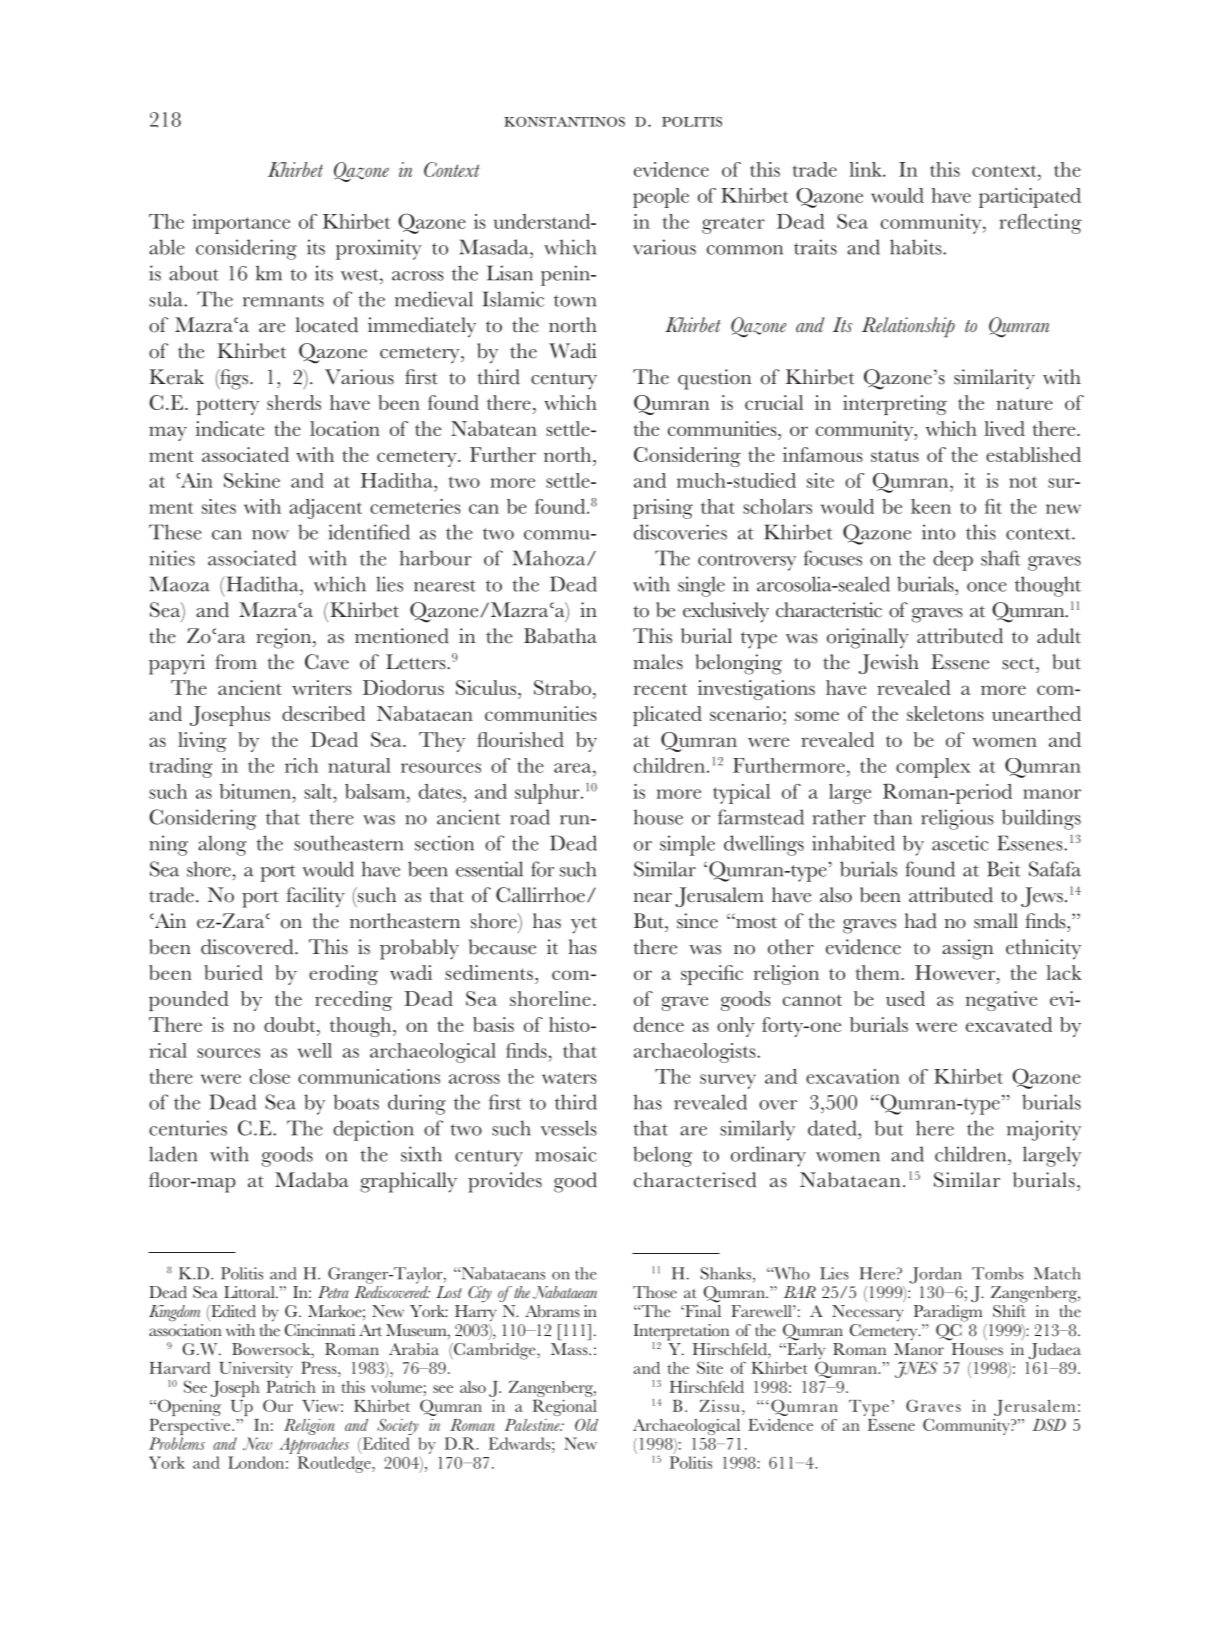  I want to click on proximity, so click(379, 249).
